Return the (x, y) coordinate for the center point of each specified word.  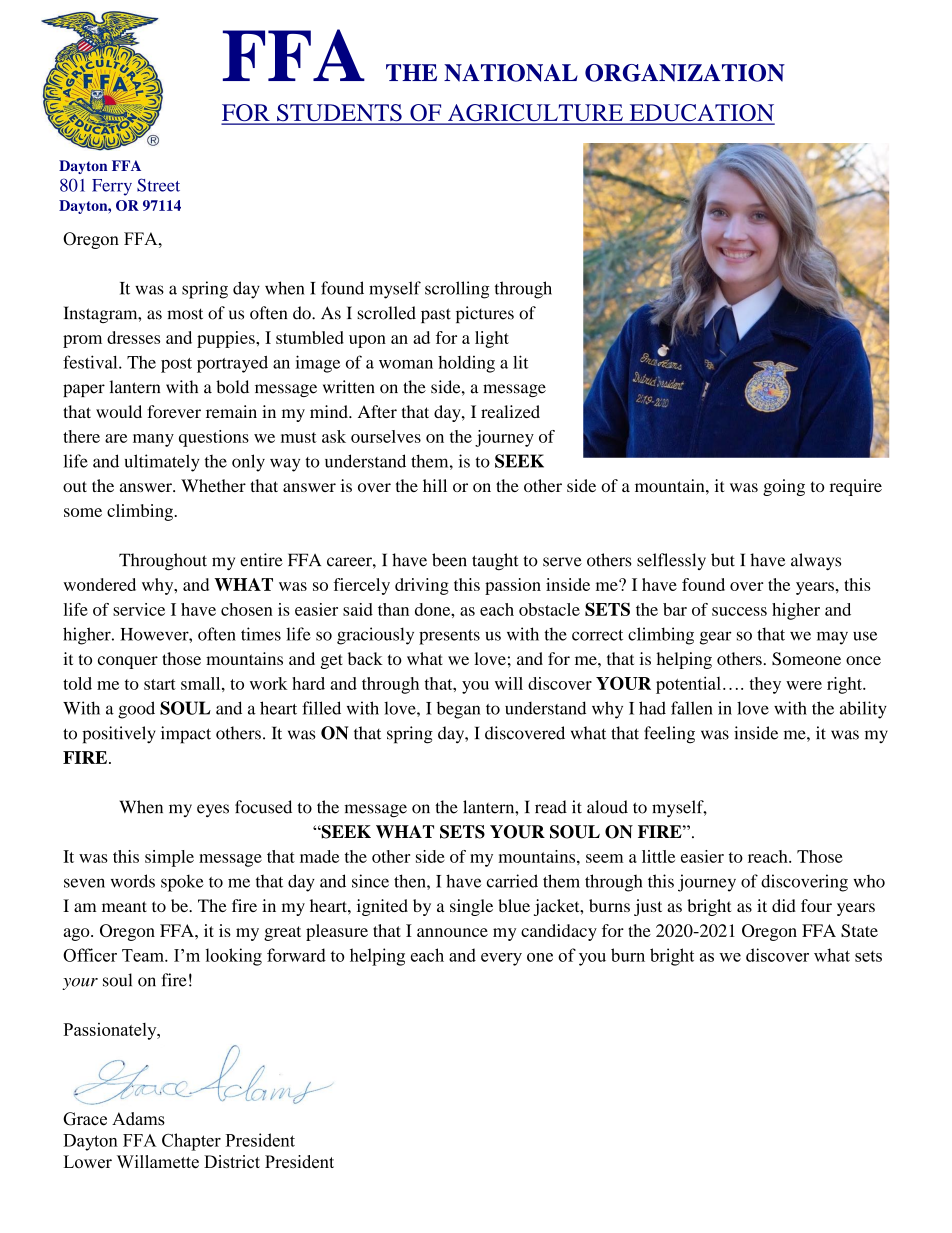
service (139, 609)
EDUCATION (701, 114)
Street (158, 185)
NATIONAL (511, 73)
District (232, 1162)
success (739, 611)
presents (449, 637)
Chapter (191, 1142)
